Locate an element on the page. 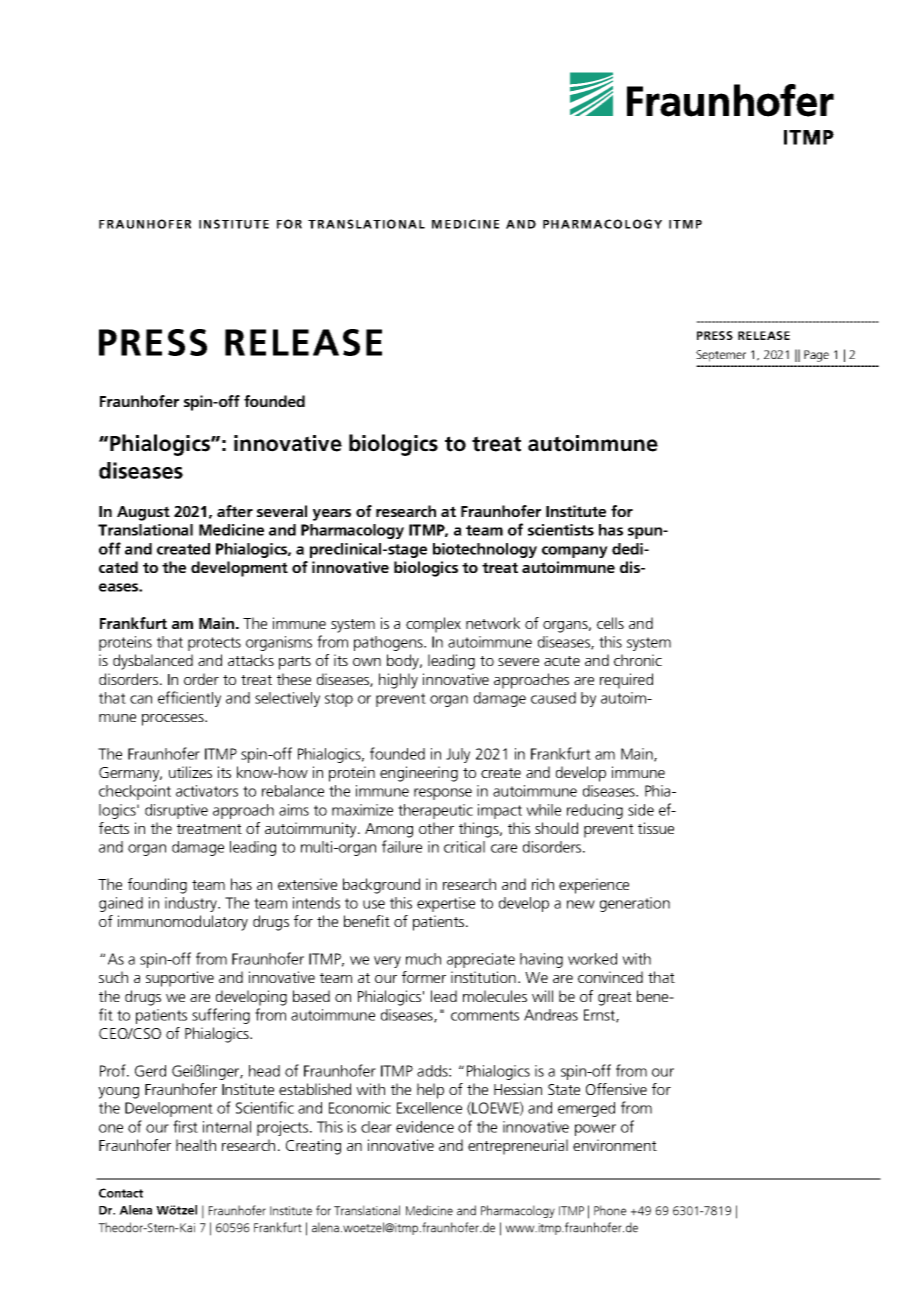 The width and height of the page is (924, 1308). expertise is located at coordinates (446, 904).
